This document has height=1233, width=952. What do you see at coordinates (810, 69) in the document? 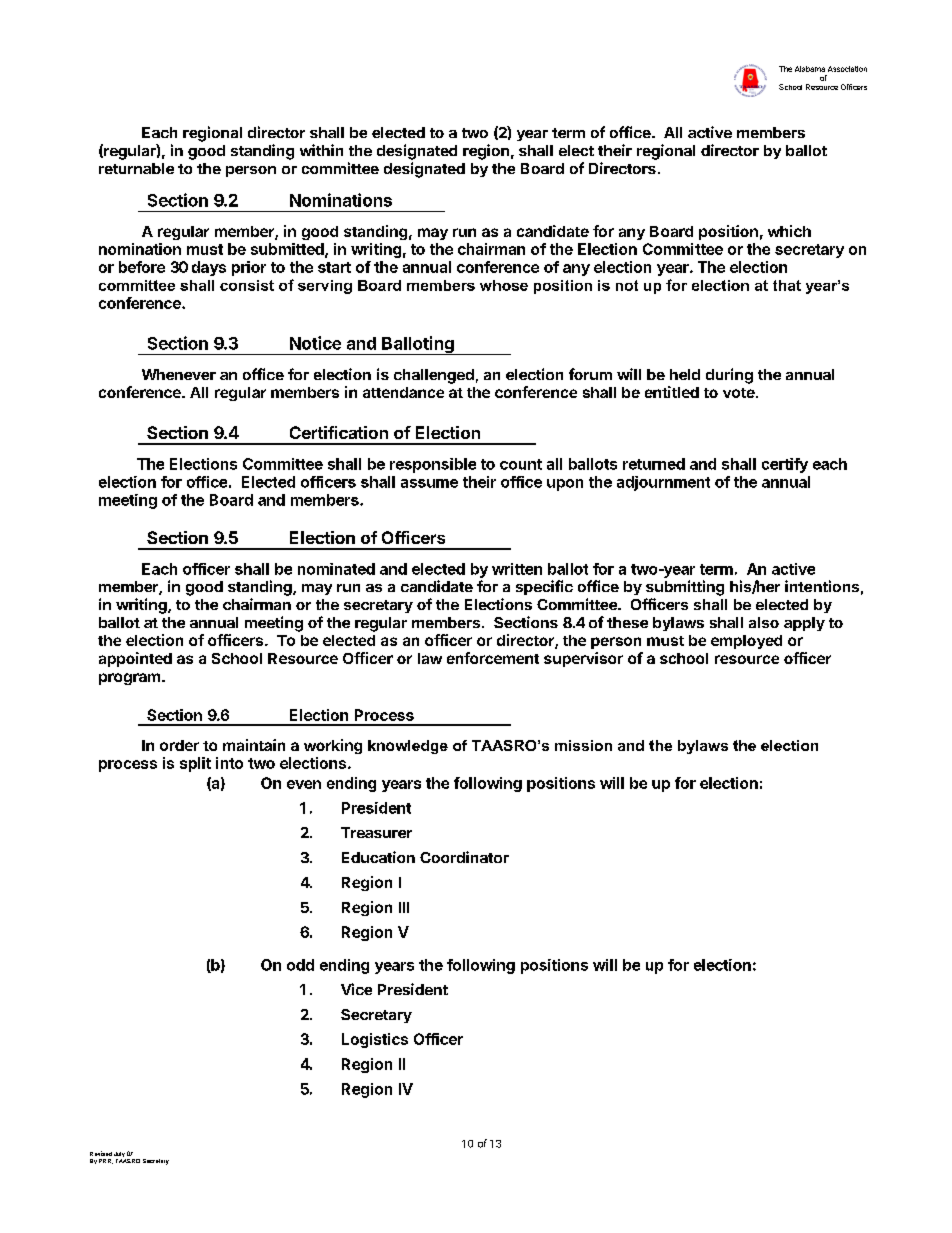
I see `Alabama` at bounding box center [810, 69].
